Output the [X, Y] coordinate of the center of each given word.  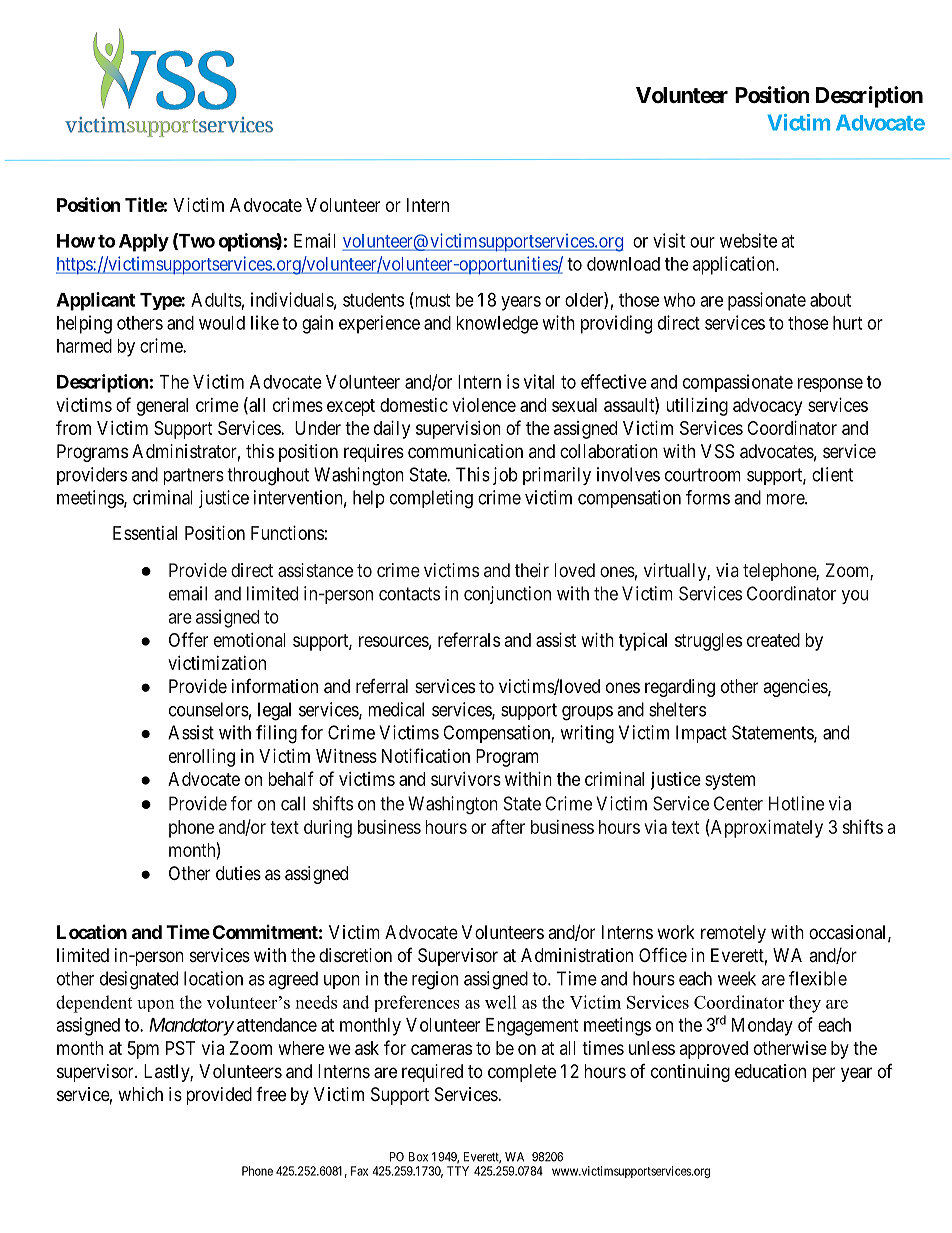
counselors [209, 709]
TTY [458, 1171]
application [735, 265]
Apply [144, 243]
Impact [701, 734]
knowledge [497, 325]
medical [396, 709]
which [140, 1094]
